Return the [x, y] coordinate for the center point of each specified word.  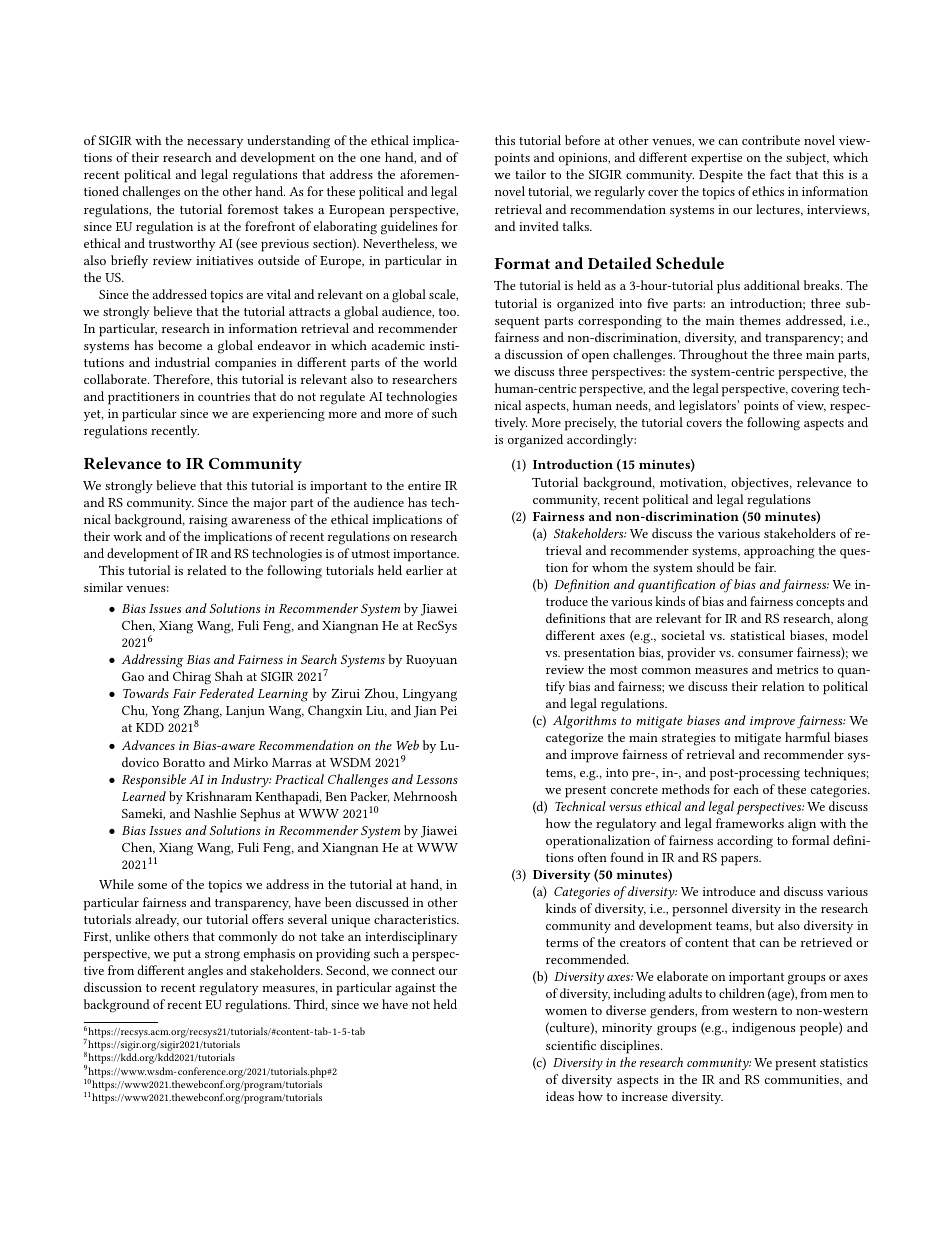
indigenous [763, 1029]
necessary [215, 143]
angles [205, 972]
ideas [560, 1096]
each [746, 789]
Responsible [154, 781]
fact [780, 174]
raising [208, 521]
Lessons [437, 779]
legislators [708, 407]
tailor [530, 174]
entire [424, 485]
